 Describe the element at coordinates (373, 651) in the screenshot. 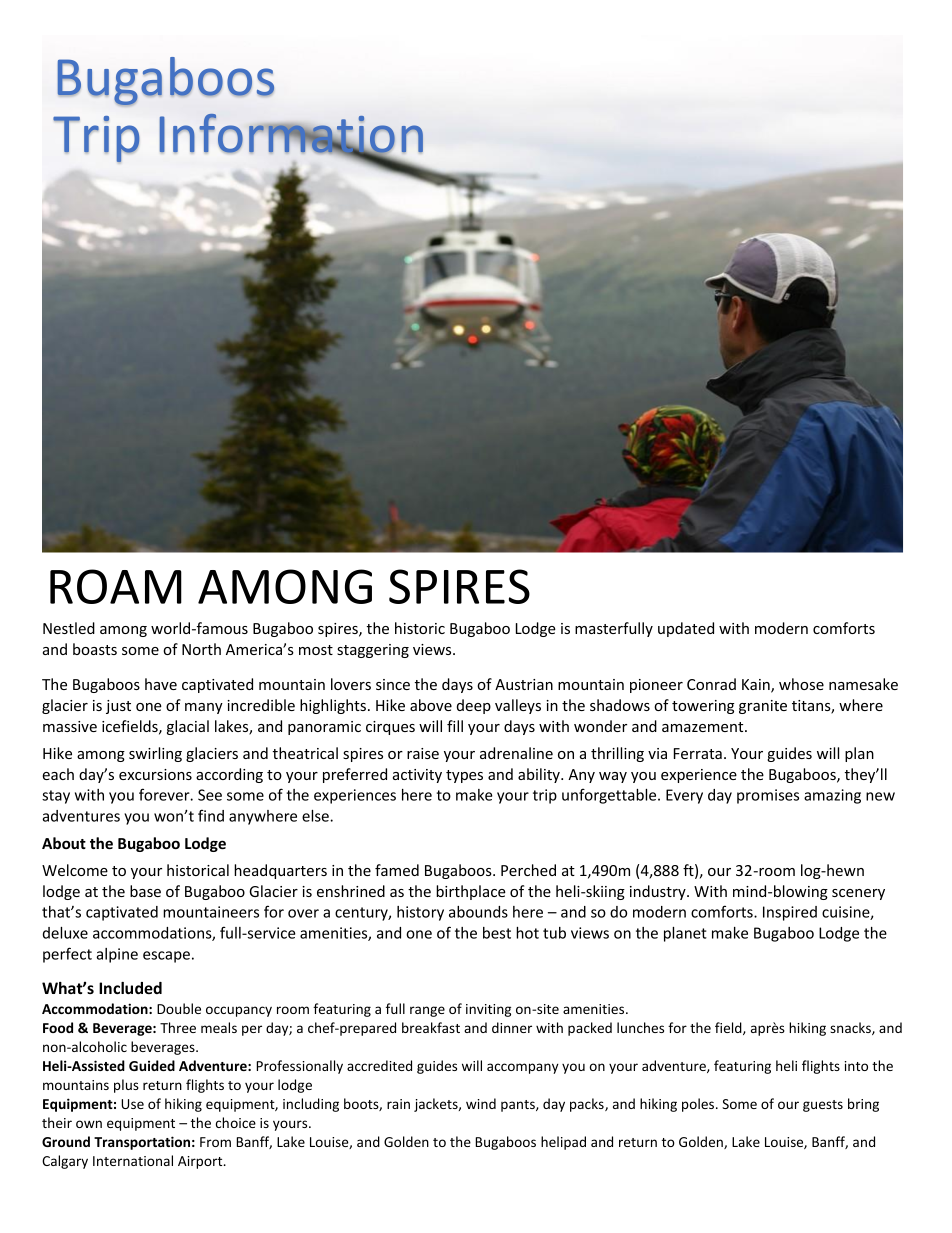

I see `staggering` at that location.
